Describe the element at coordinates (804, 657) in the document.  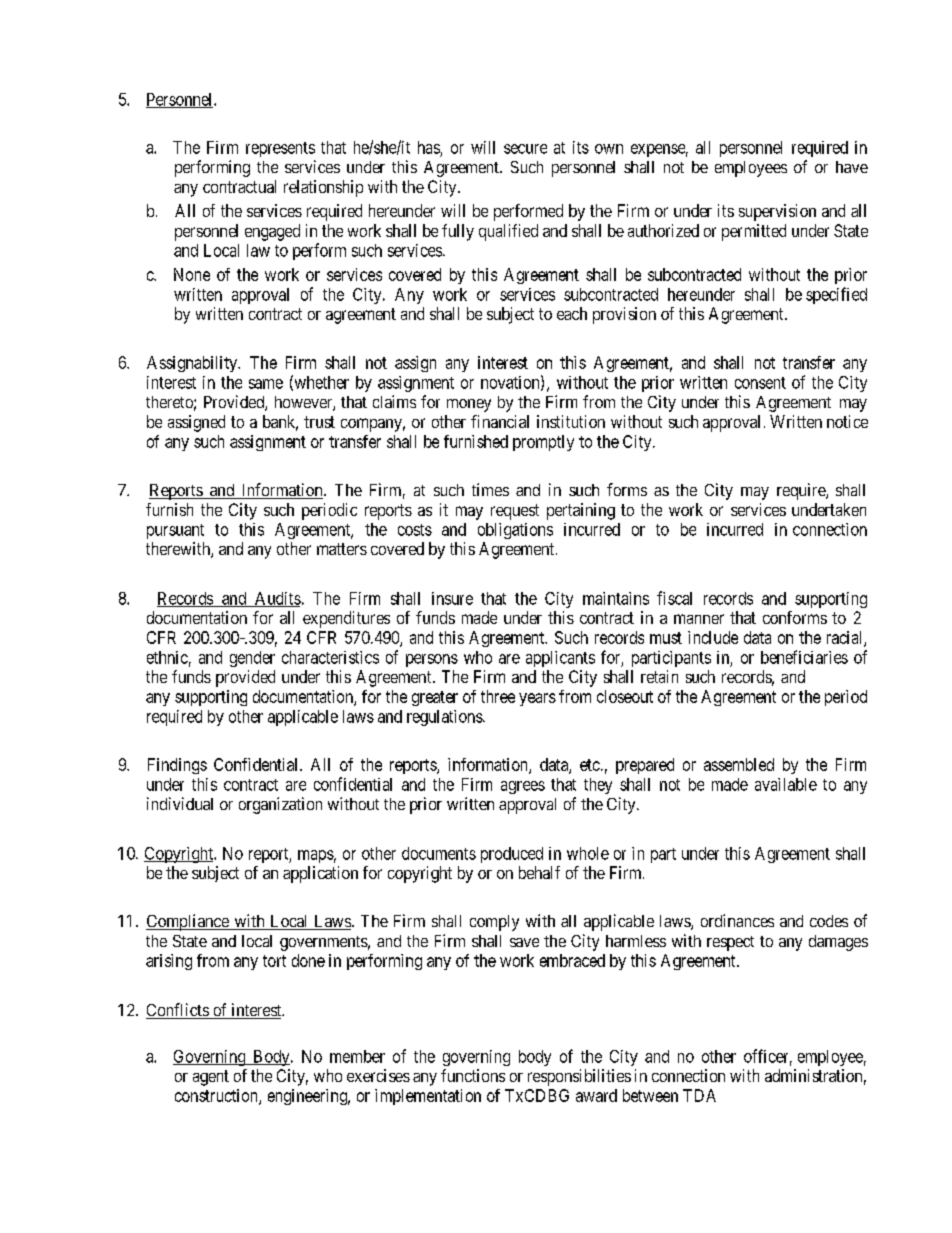
I see `beneficiaries` at that location.
